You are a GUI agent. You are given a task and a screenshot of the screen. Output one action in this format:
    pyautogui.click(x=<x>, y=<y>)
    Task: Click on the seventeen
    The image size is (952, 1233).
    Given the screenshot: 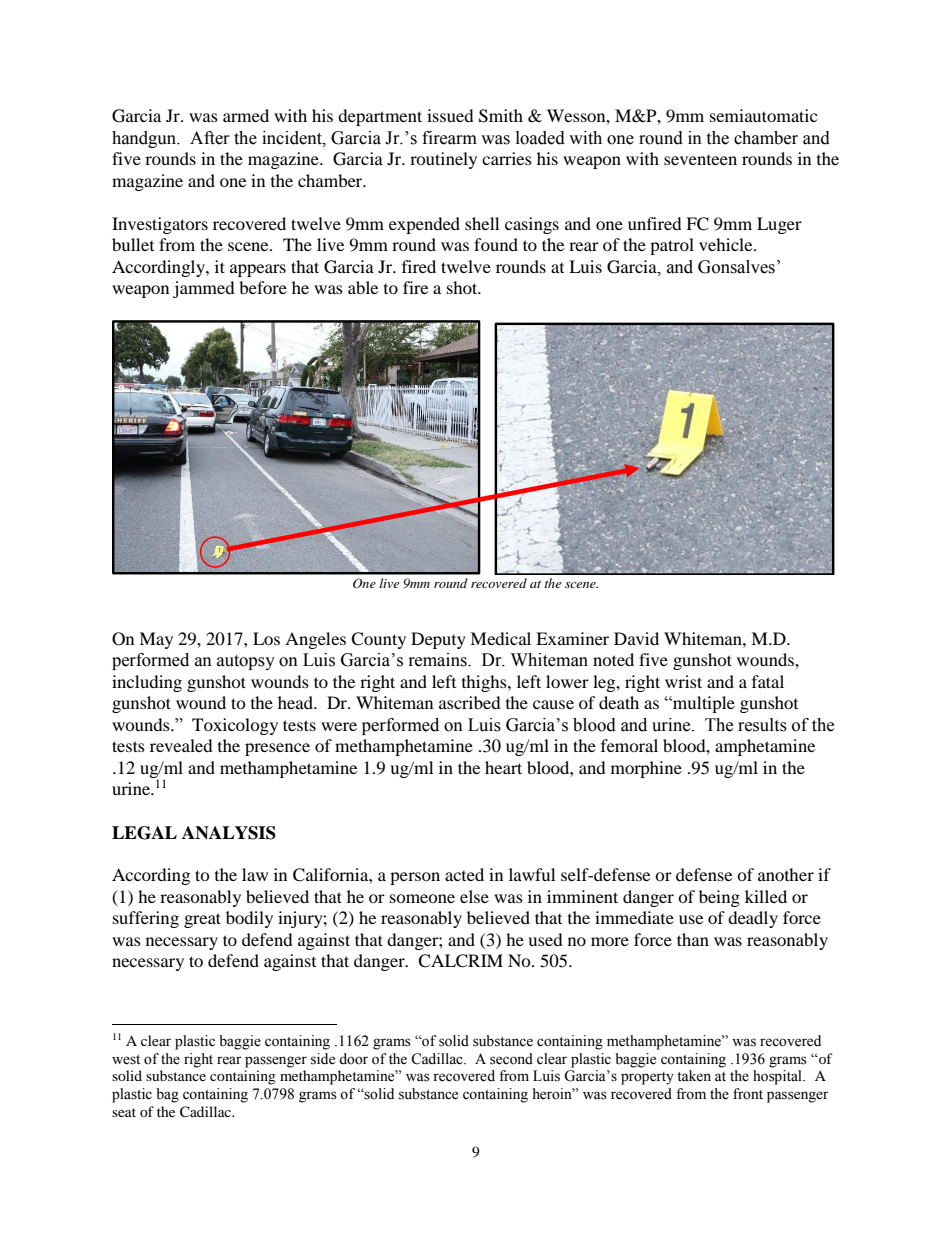 What is the action you would take?
    pyautogui.click(x=700, y=160)
